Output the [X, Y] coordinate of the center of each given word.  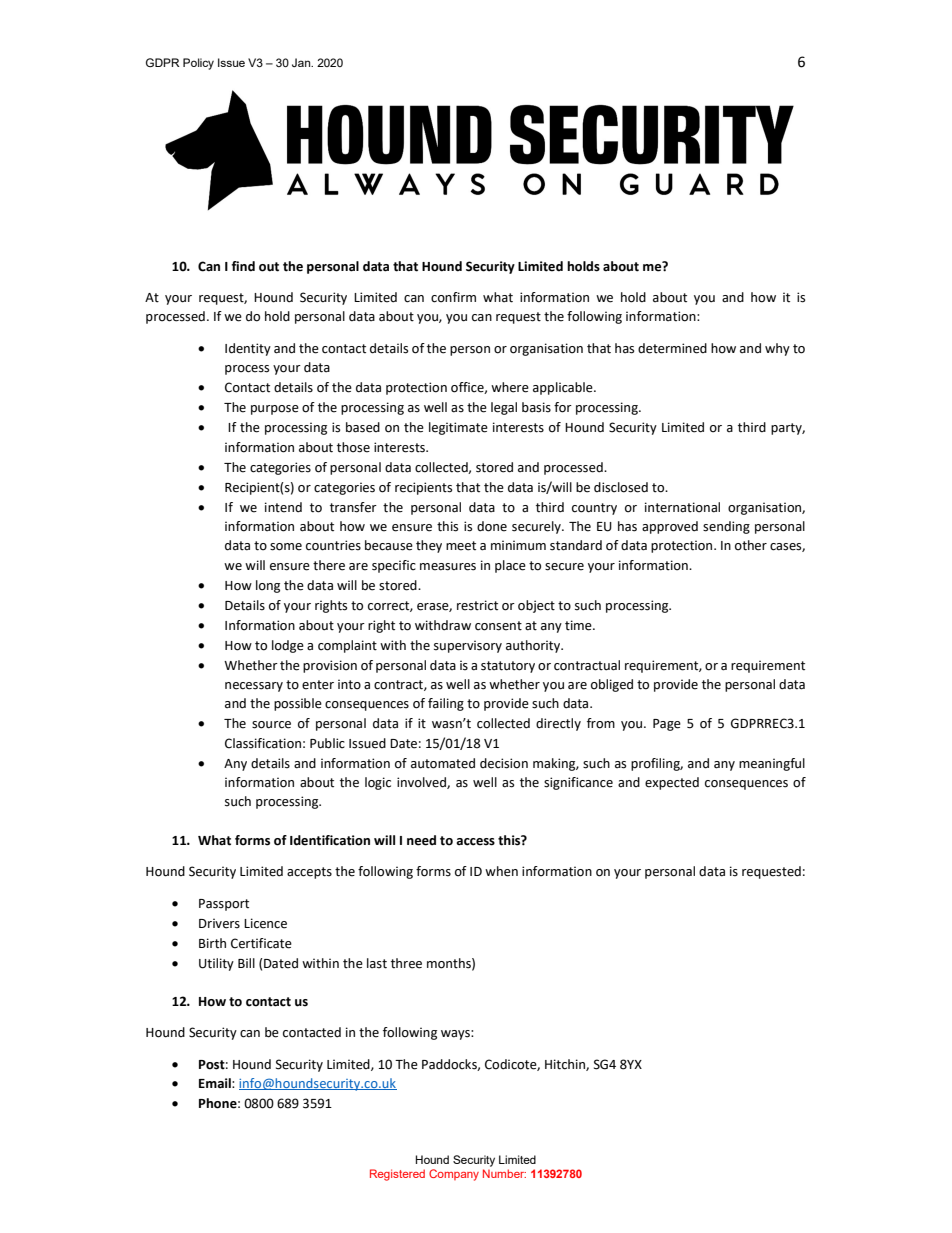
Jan [302, 62]
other [751, 545]
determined [672, 348]
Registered [397, 1175]
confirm [453, 297]
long [268, 586]
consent [498, 626]
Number [504, 1173]
